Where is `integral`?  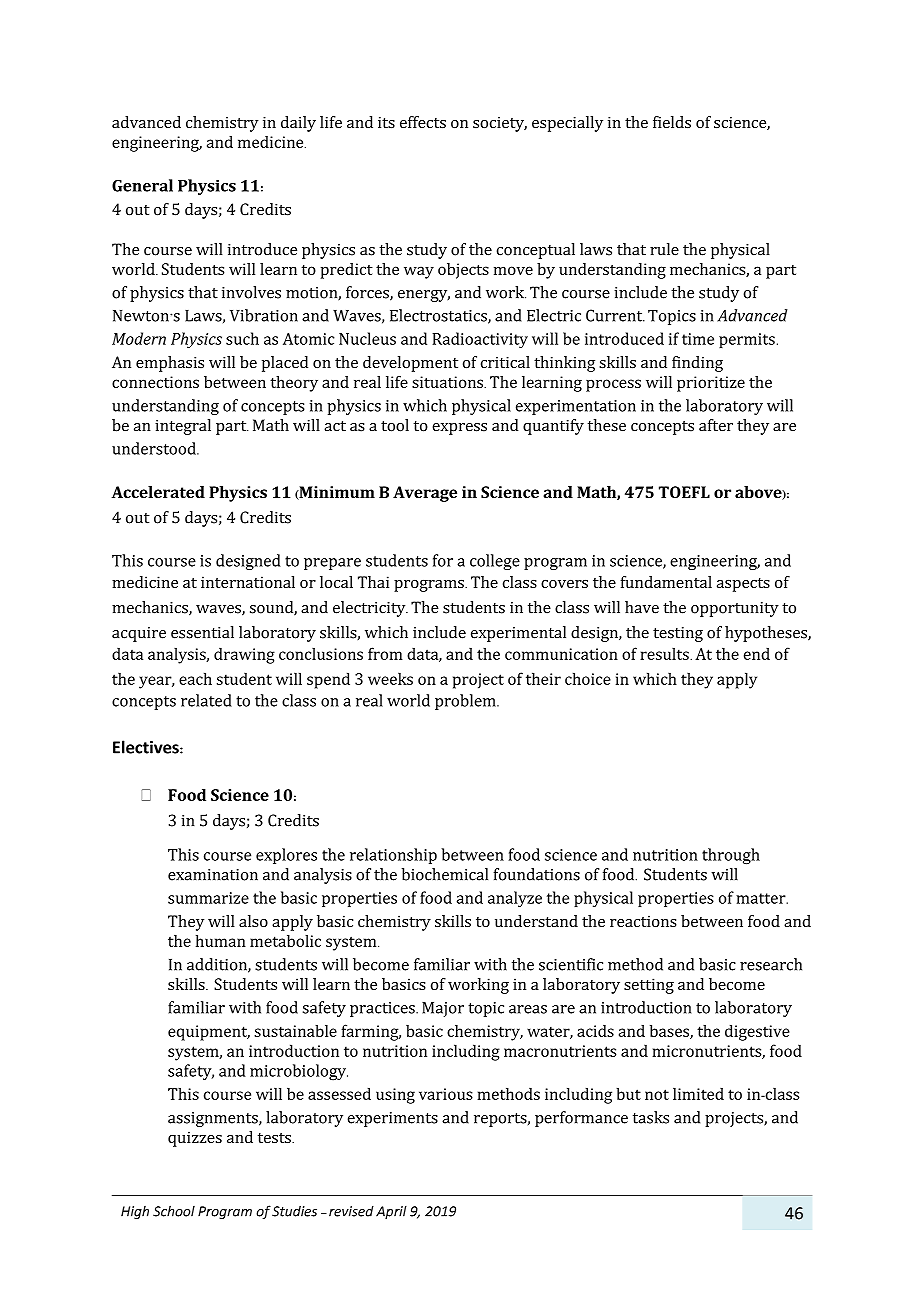 integral is located at coordinates (183, 427).
